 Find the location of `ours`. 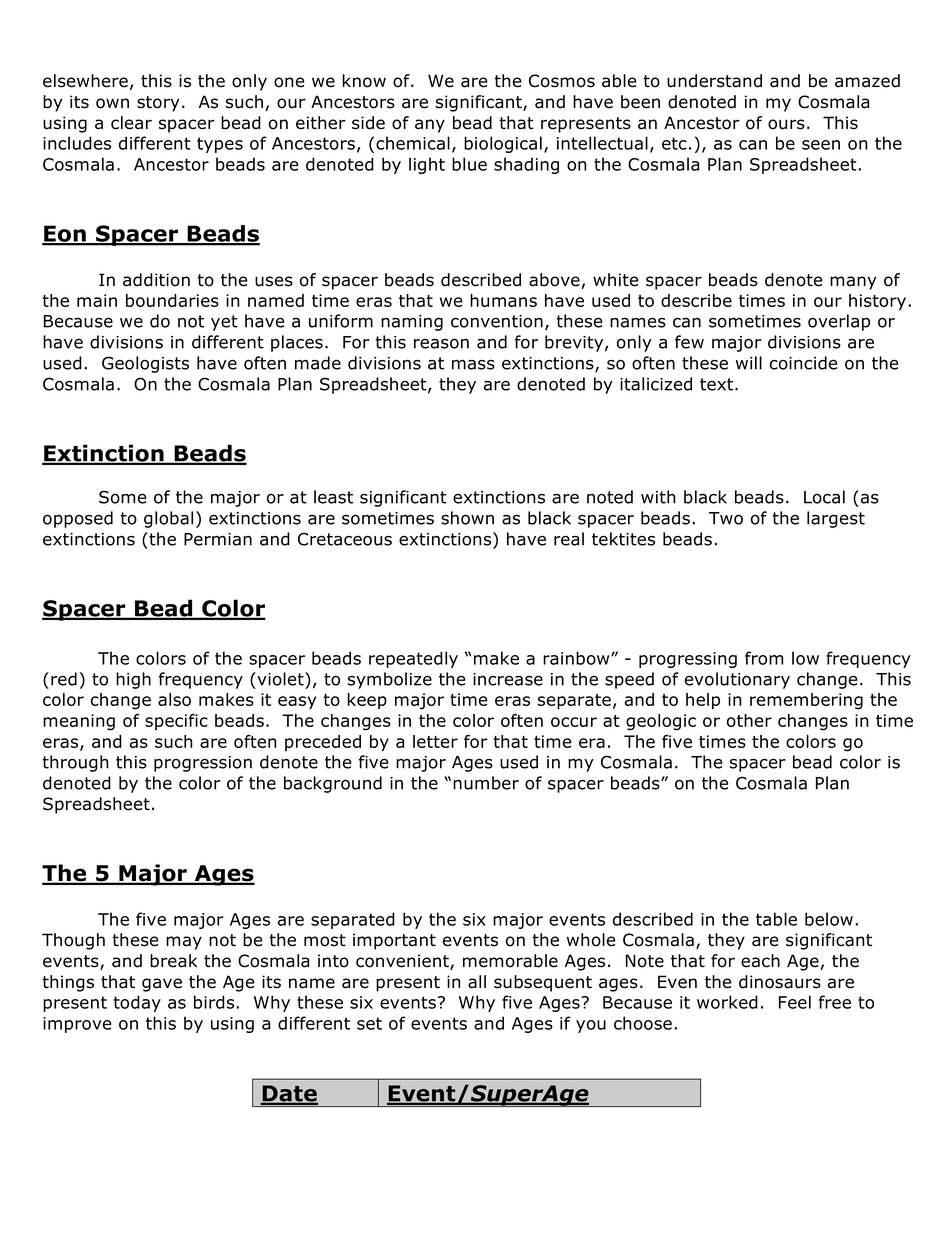

ours is located at coordinates (786, 124).
